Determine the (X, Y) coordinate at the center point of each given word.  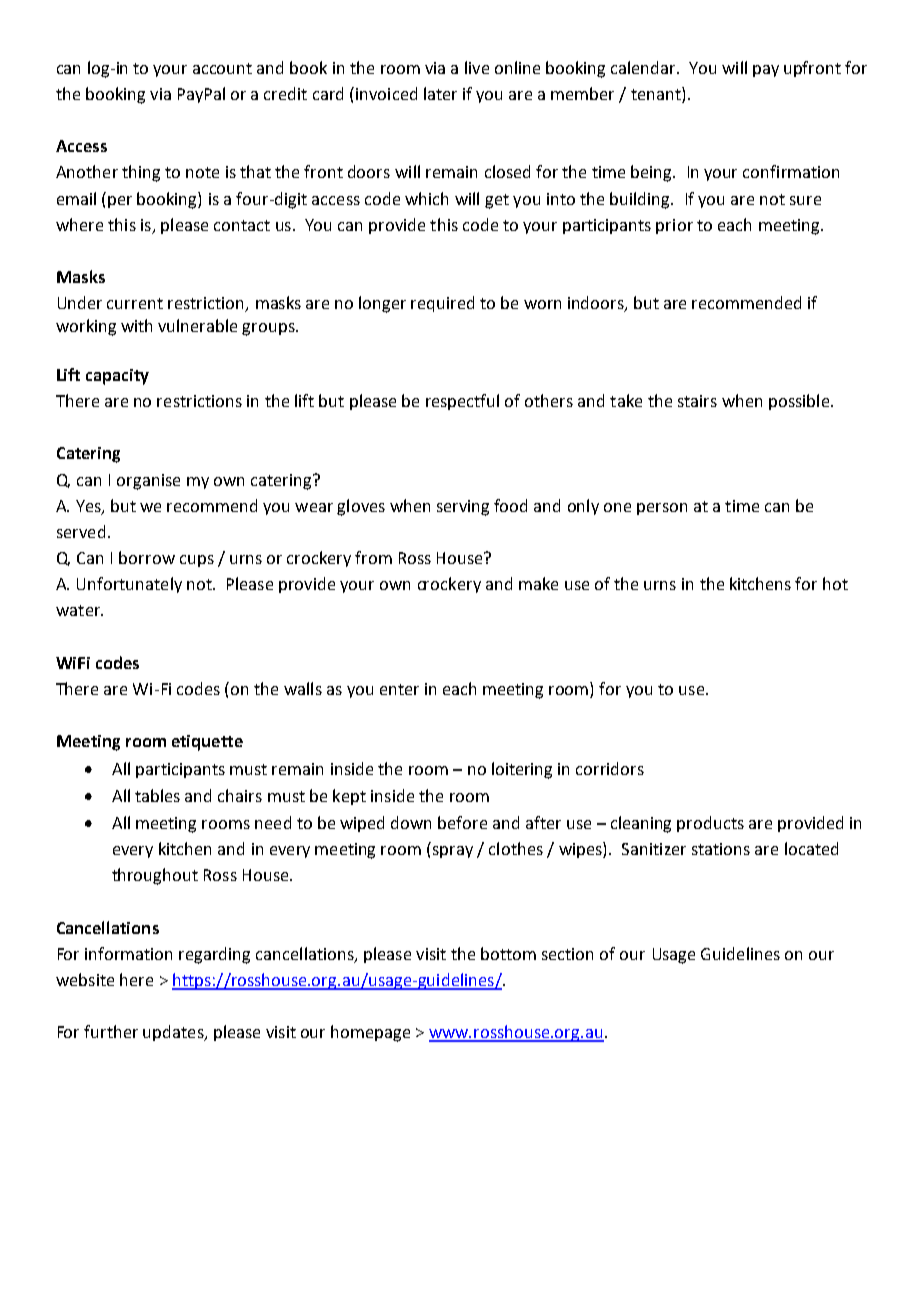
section (567, 954)
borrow (147, 557)
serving (463, 508)
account (222, 68)
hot (835, 583)
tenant (657, 93)
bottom (508, 953)
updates (174, 1033)
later (440, 93)
